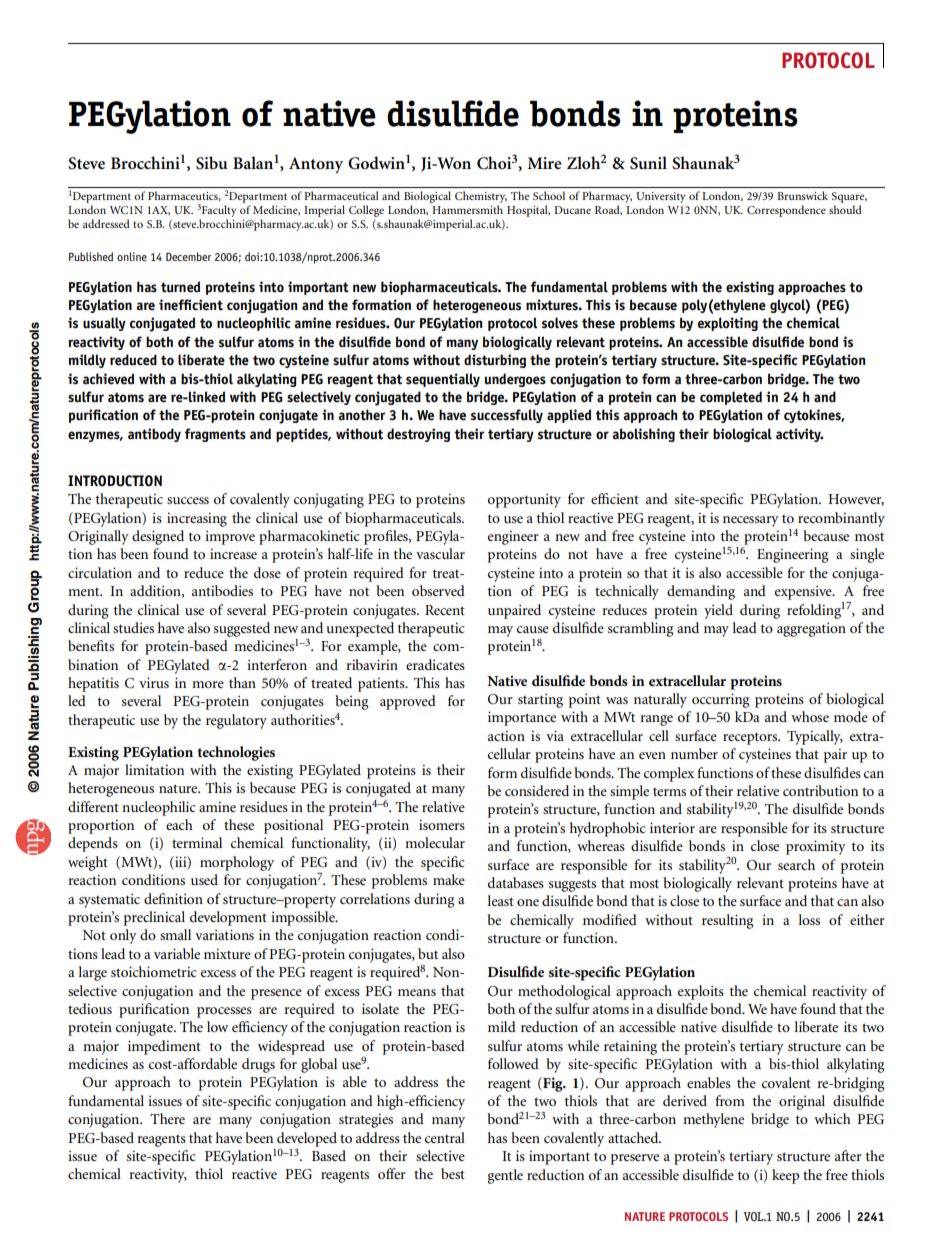  Describe the element at coordinates (809, 919) in the screenshot. I see `loss` at that location.
